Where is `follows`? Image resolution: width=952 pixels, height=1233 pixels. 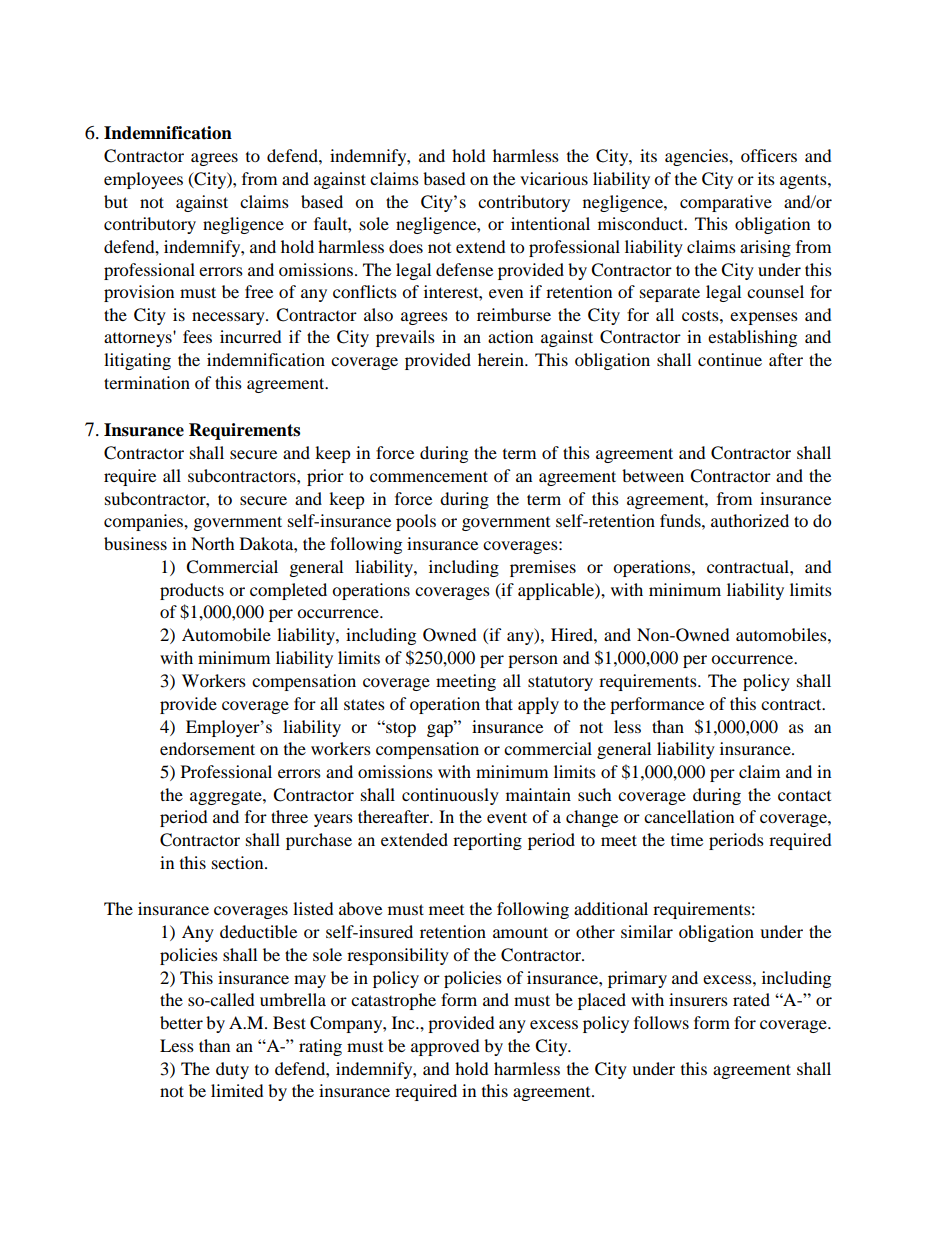
follows is located at coordinates (661, 1022).
